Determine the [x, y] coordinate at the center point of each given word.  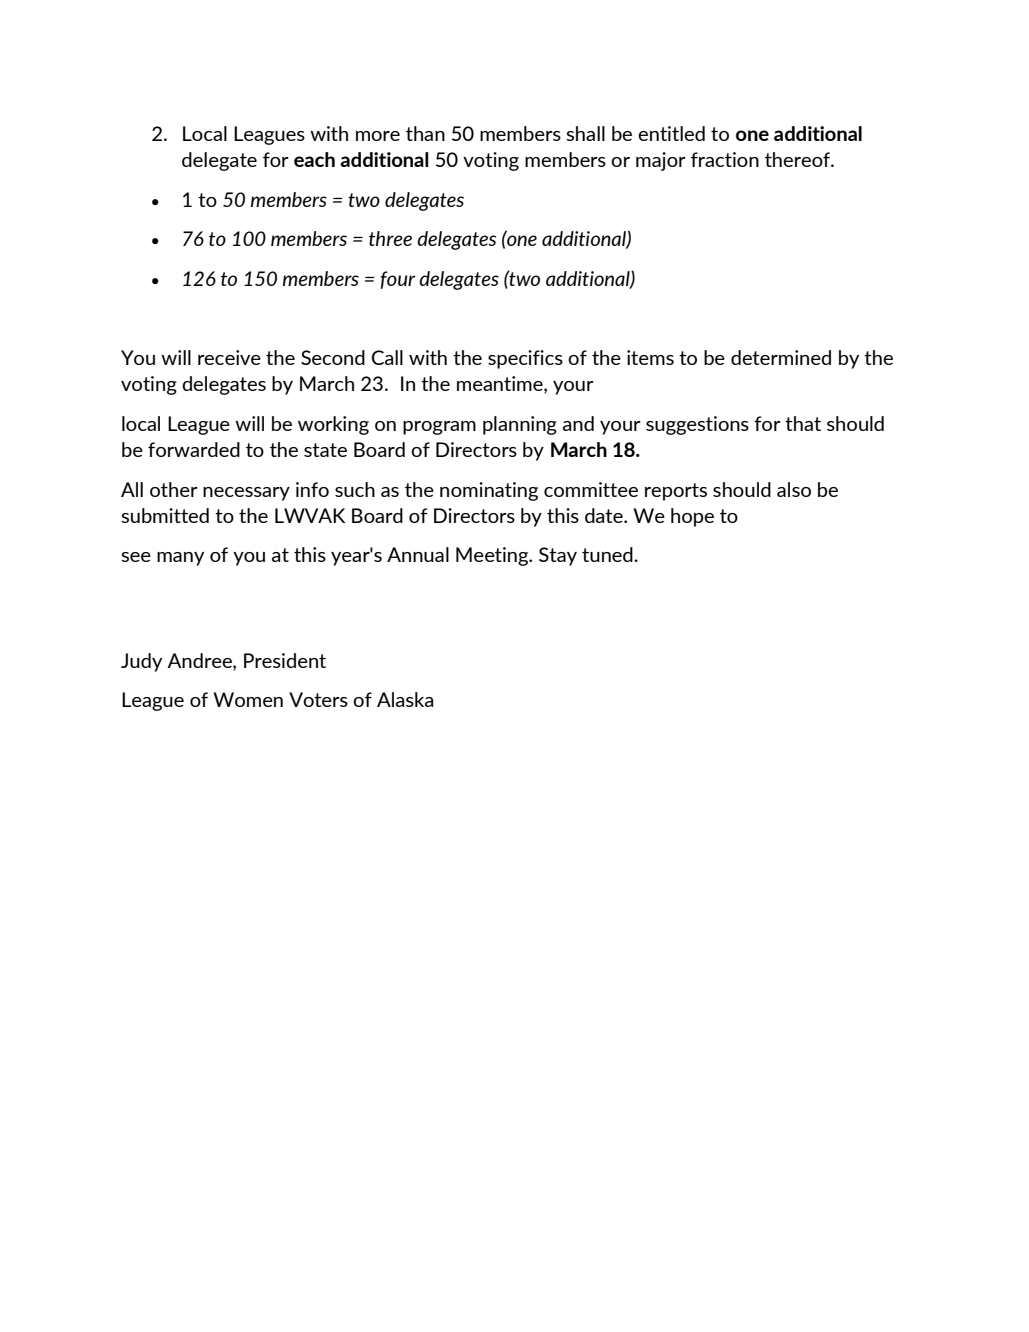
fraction [725, 159]
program [439, 428]
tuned [608, 554]
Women [248, 699]
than [425, 133]
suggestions [697, 425]
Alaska [405, 699]
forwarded [194, 449]
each [314, 159]
